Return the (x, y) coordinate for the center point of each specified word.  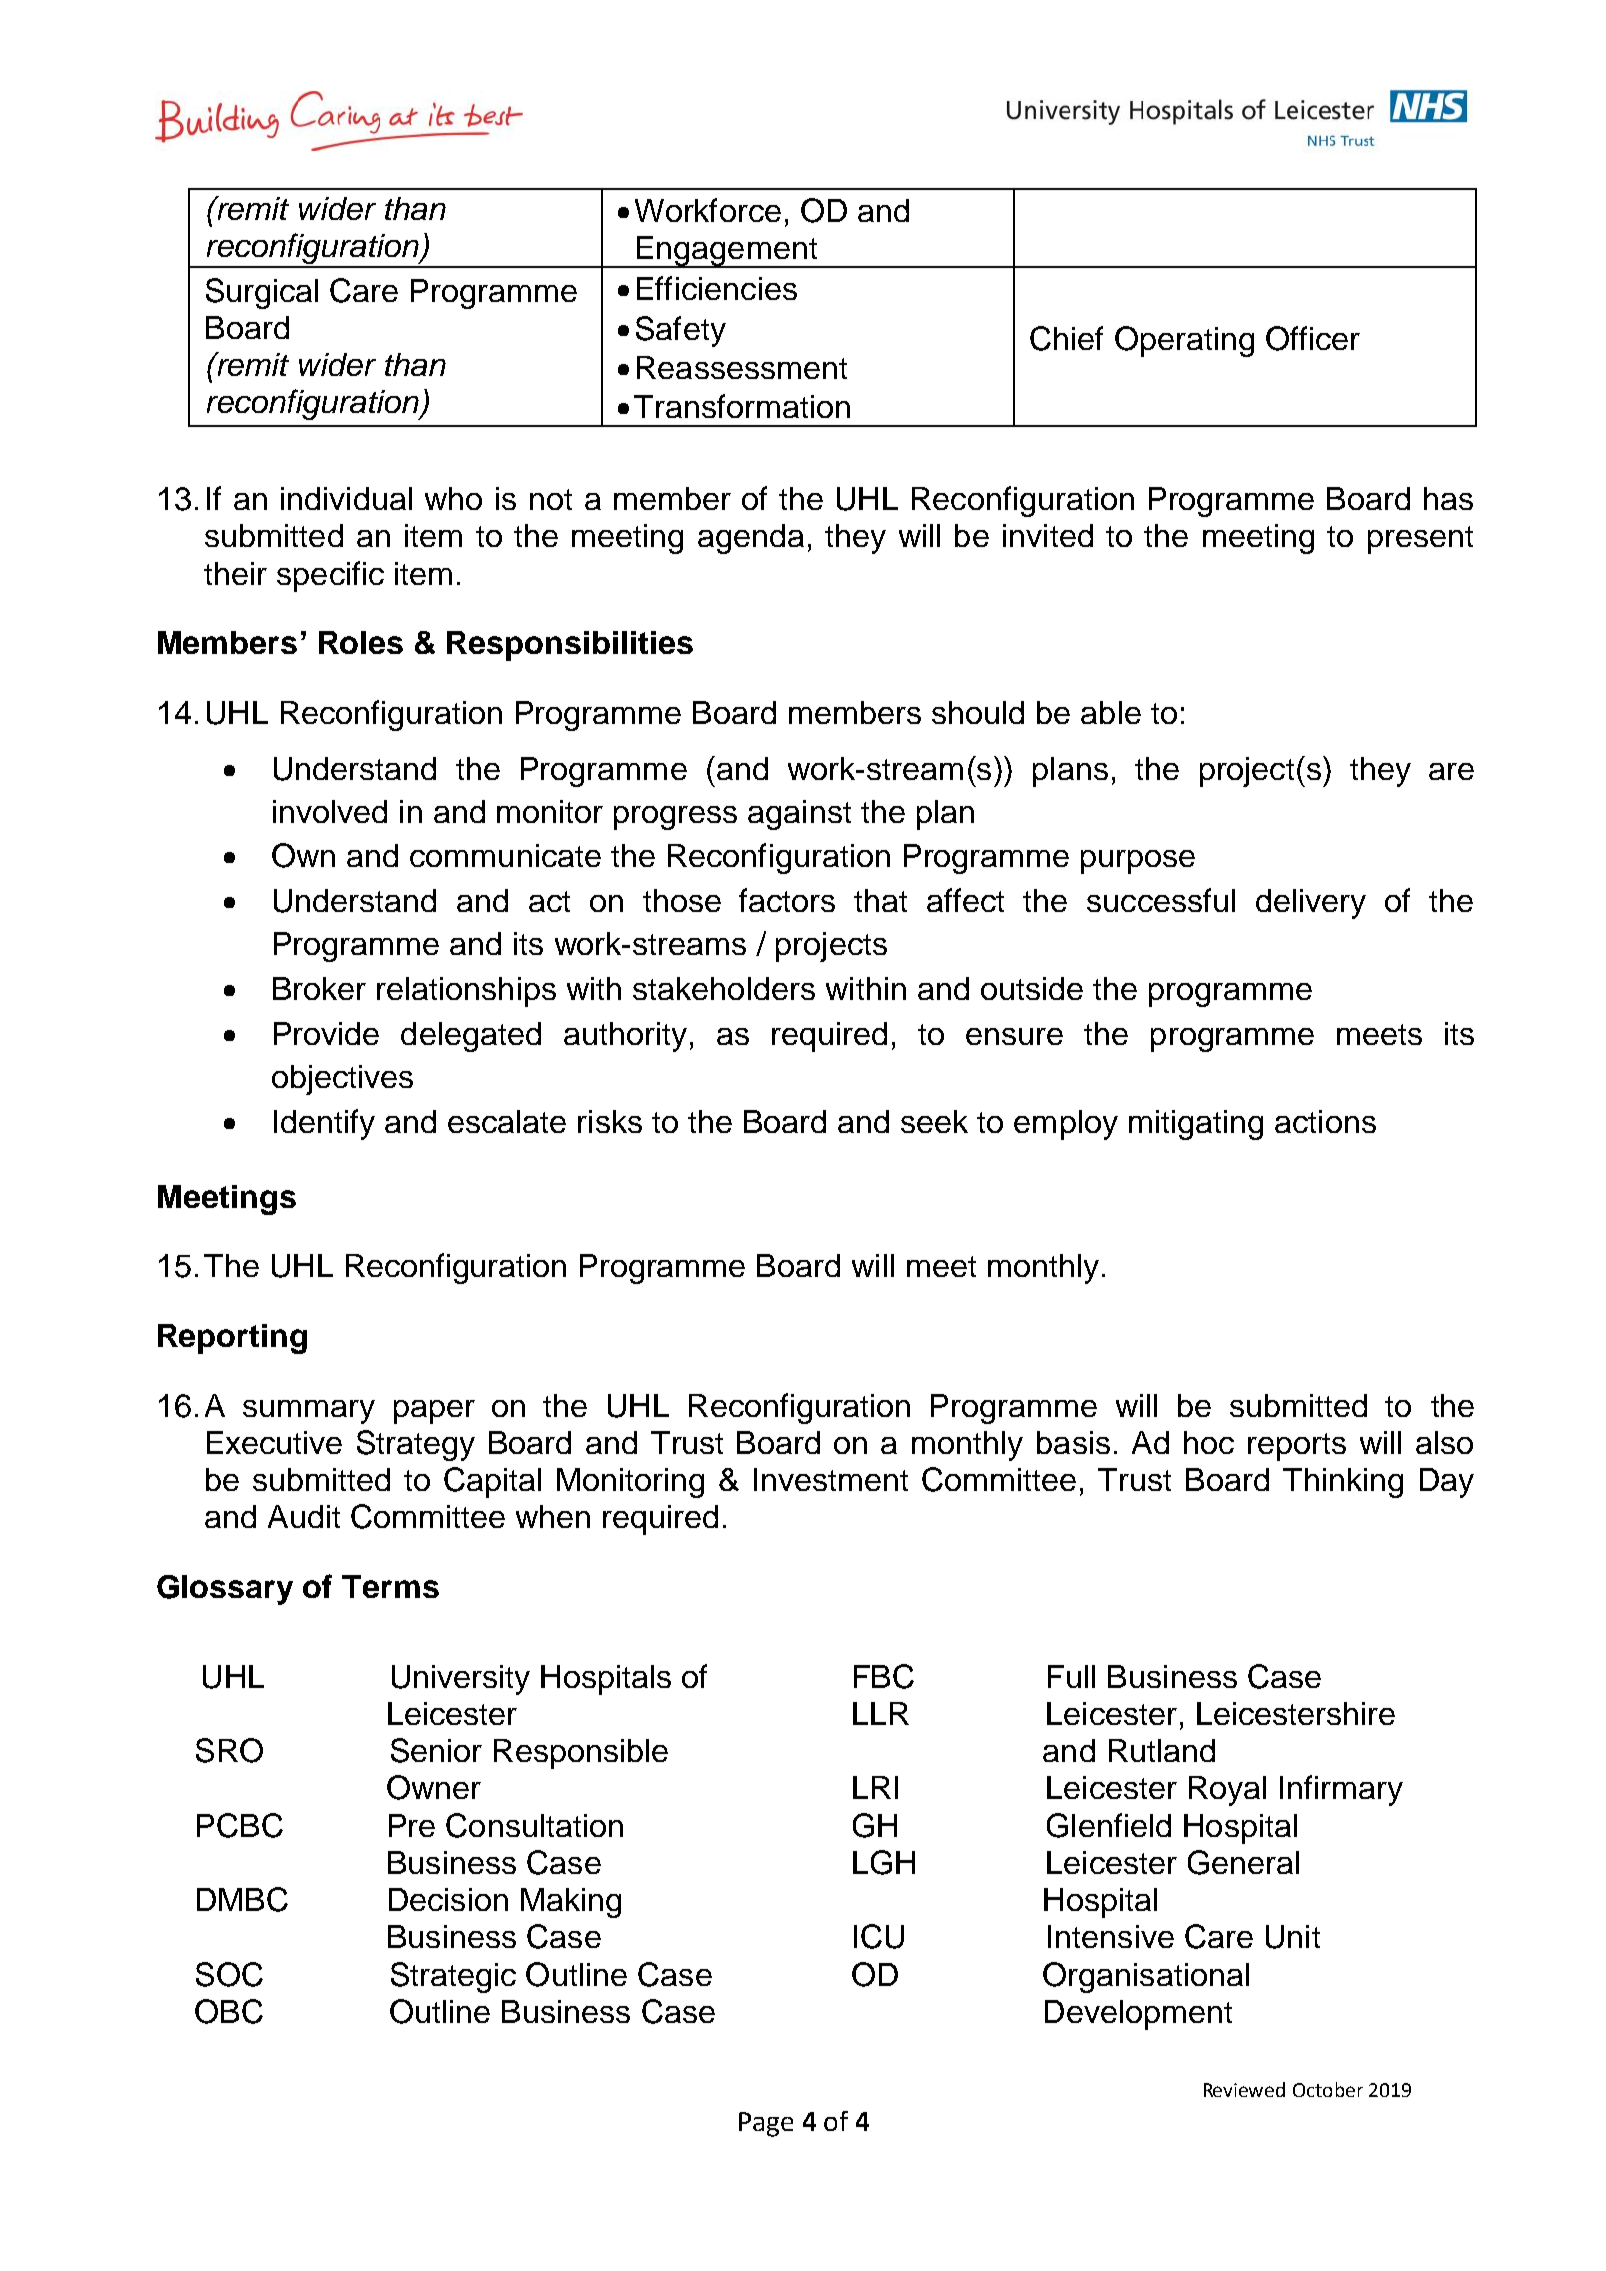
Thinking (1343, 1483)
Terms (390, 1586)
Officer (1313, 338)
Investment (831, 1479)
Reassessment (742, 367)
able (1111, 712)
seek (934, 1121)
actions (1325, 1121)
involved (330, 811)
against (799, 815)
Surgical (262, 293)
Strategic (453, 1977)
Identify (324, 1124)
